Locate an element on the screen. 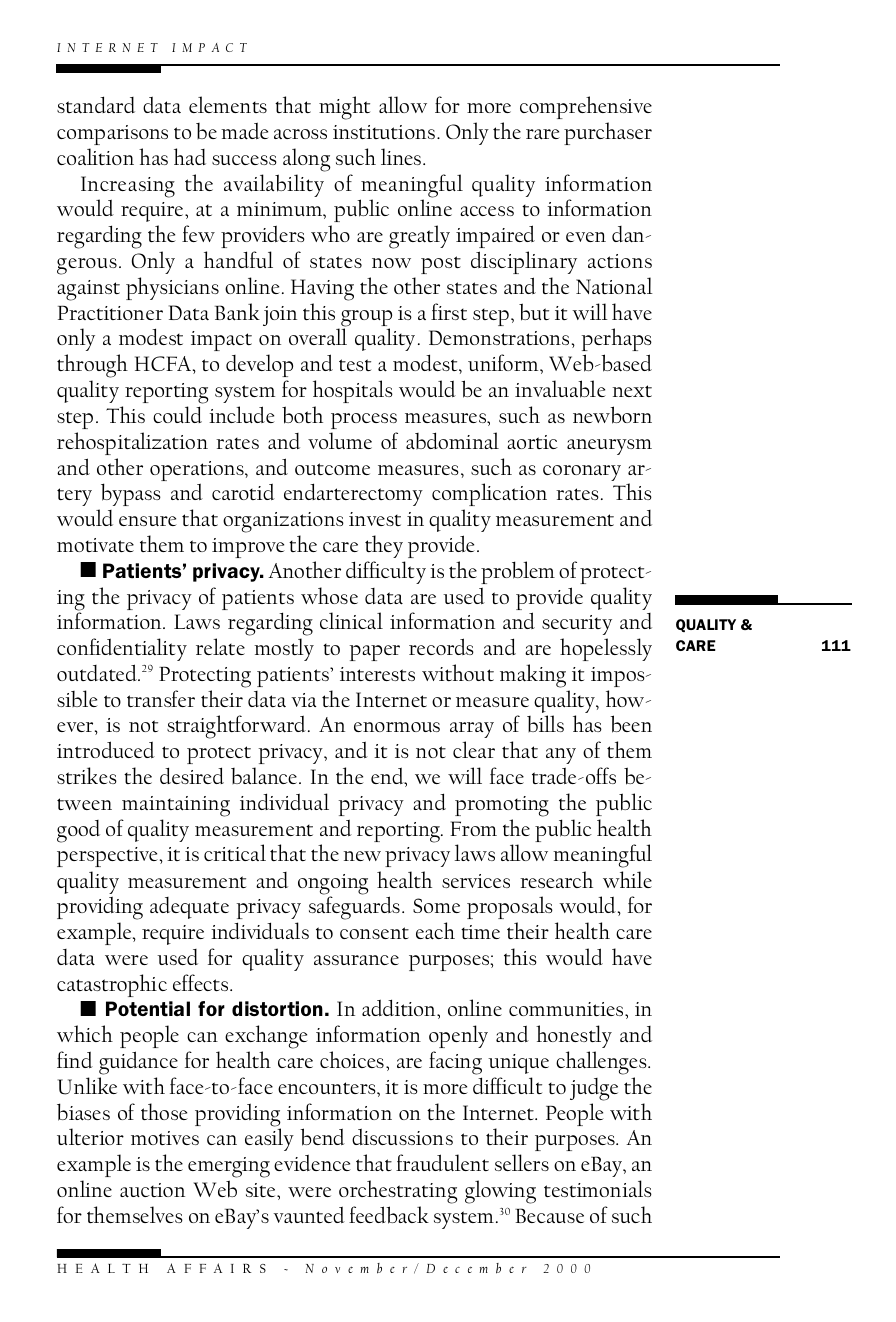  ongoing is located at coordinates (333, 885).
